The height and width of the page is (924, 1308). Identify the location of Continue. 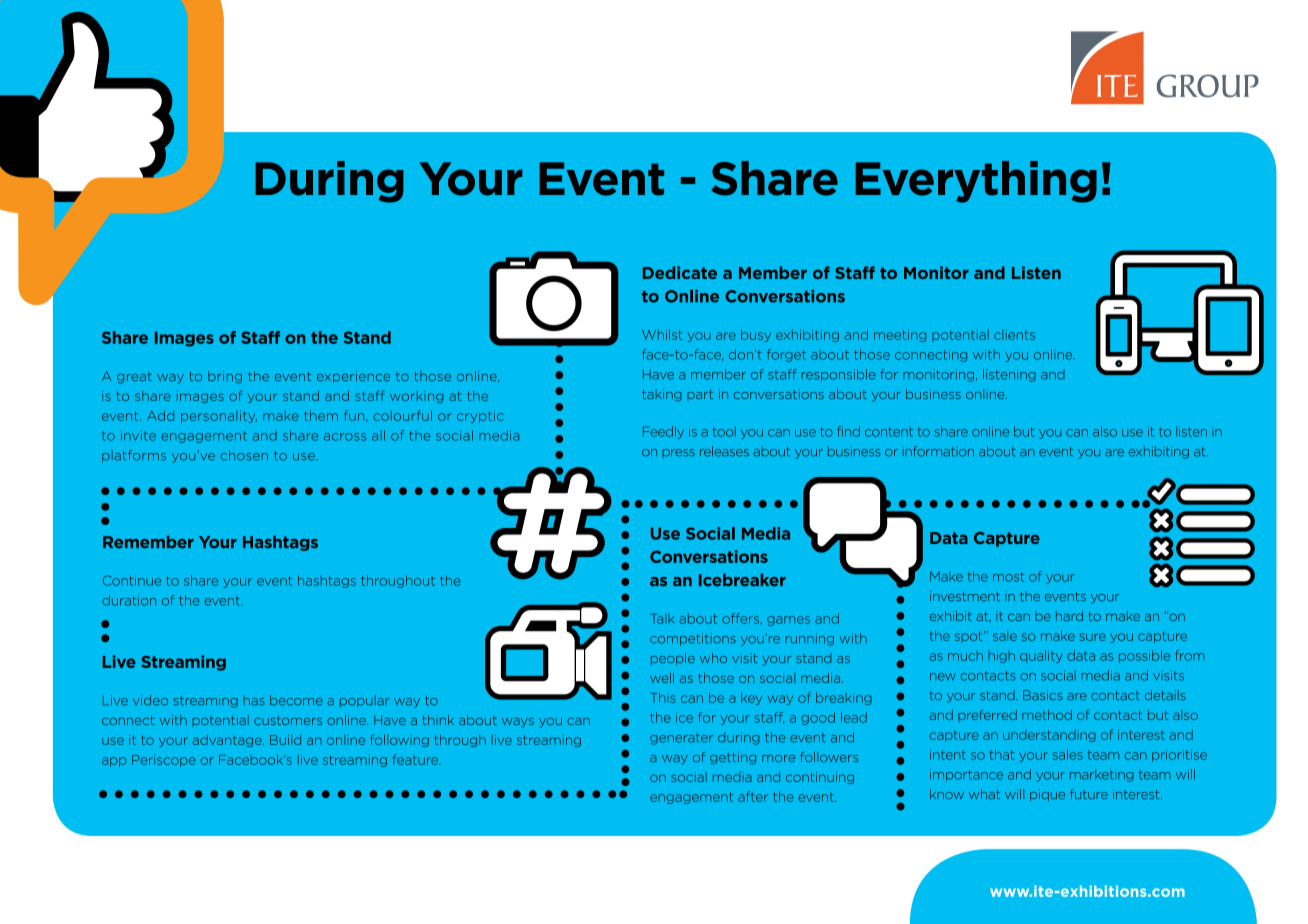
(132, 580).
